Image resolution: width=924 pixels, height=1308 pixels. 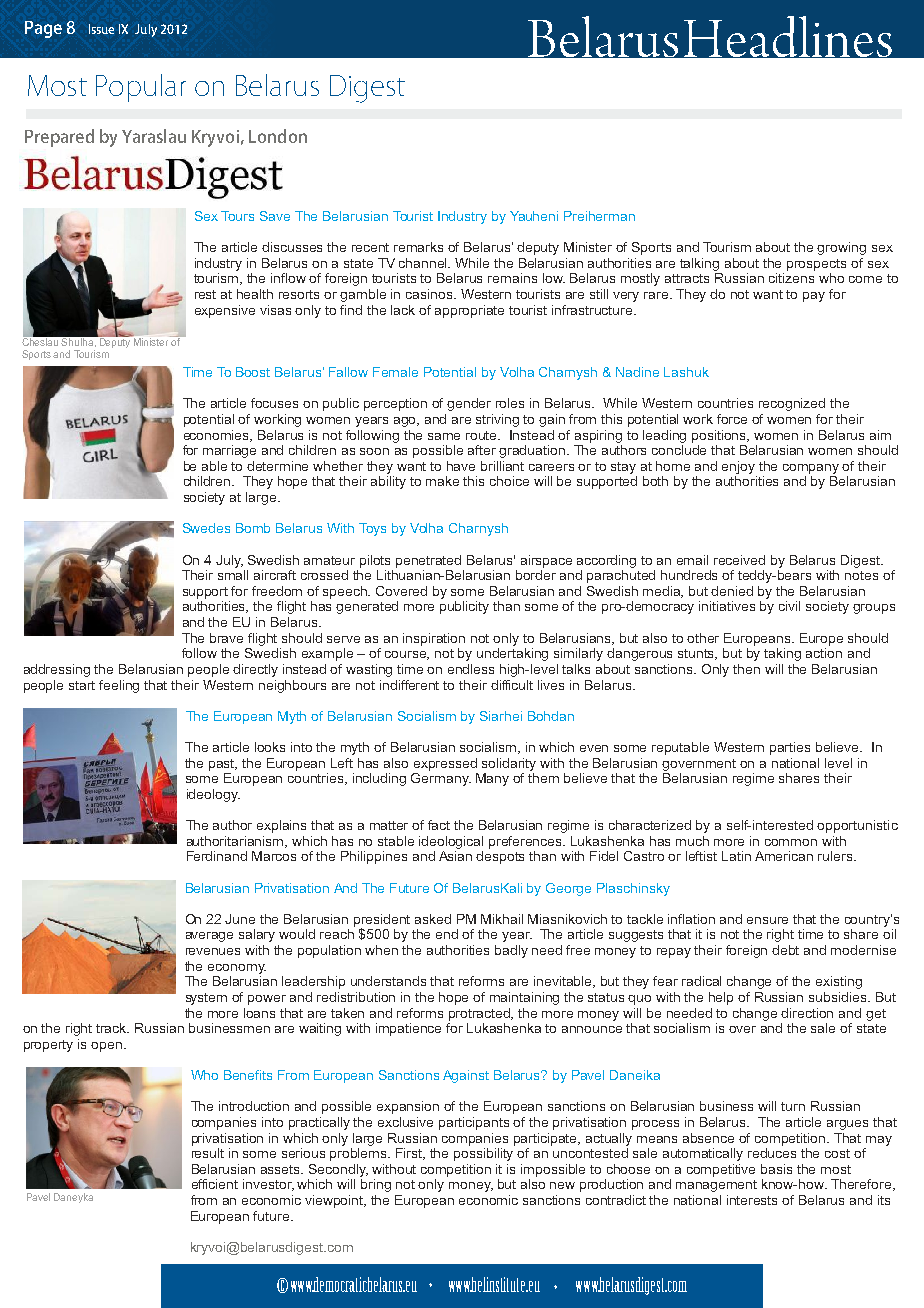 I want to click on ideology, so click(x=213, y=795).
